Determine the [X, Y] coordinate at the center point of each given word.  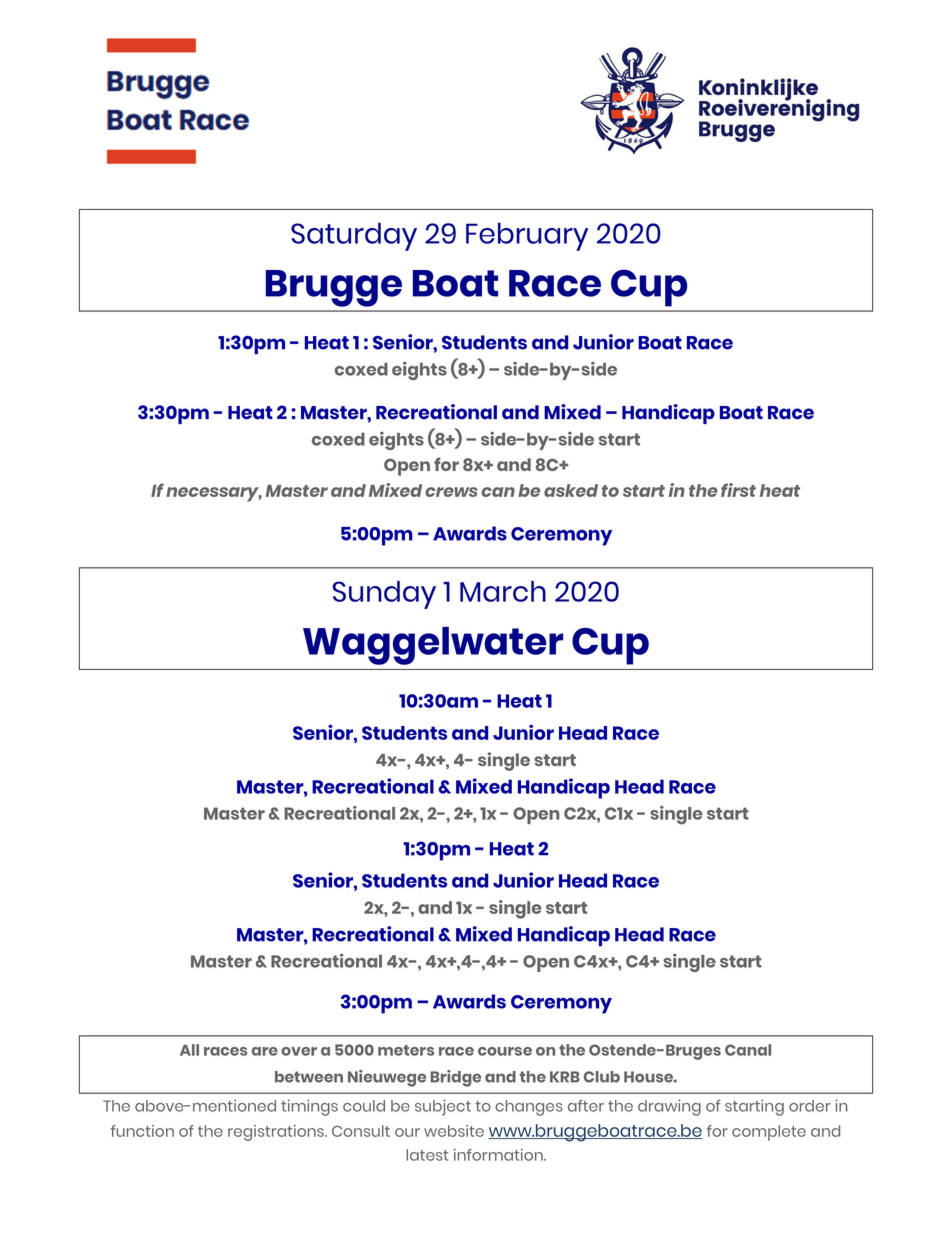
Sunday [384, 595]
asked [571, 490]
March [503, 591]
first [738, 490]
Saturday [354, 236]
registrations [277, 1133]
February [527, 236]
